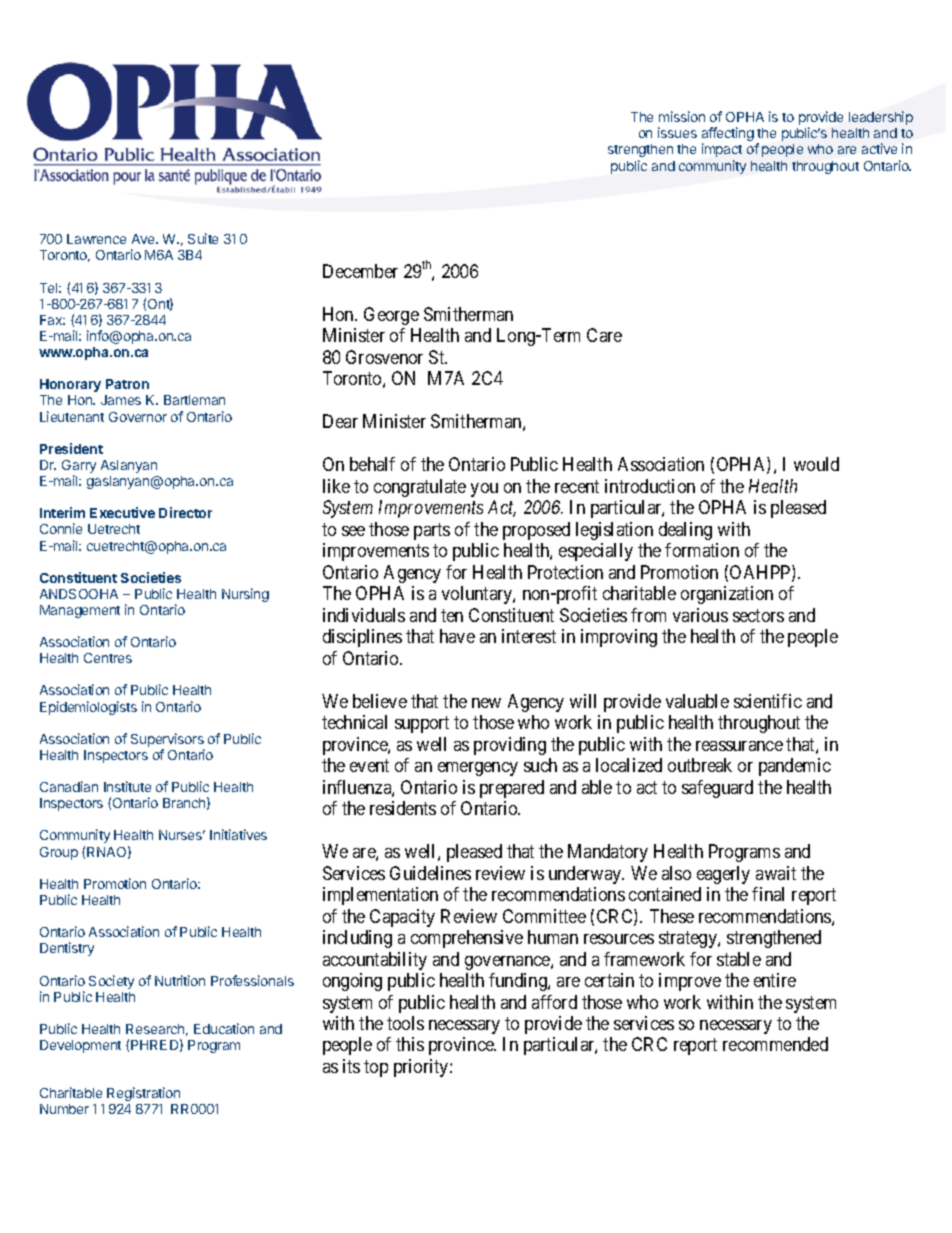  Describe the element at coordinates (728, 135) in the image. I see `affecting` at that location.
